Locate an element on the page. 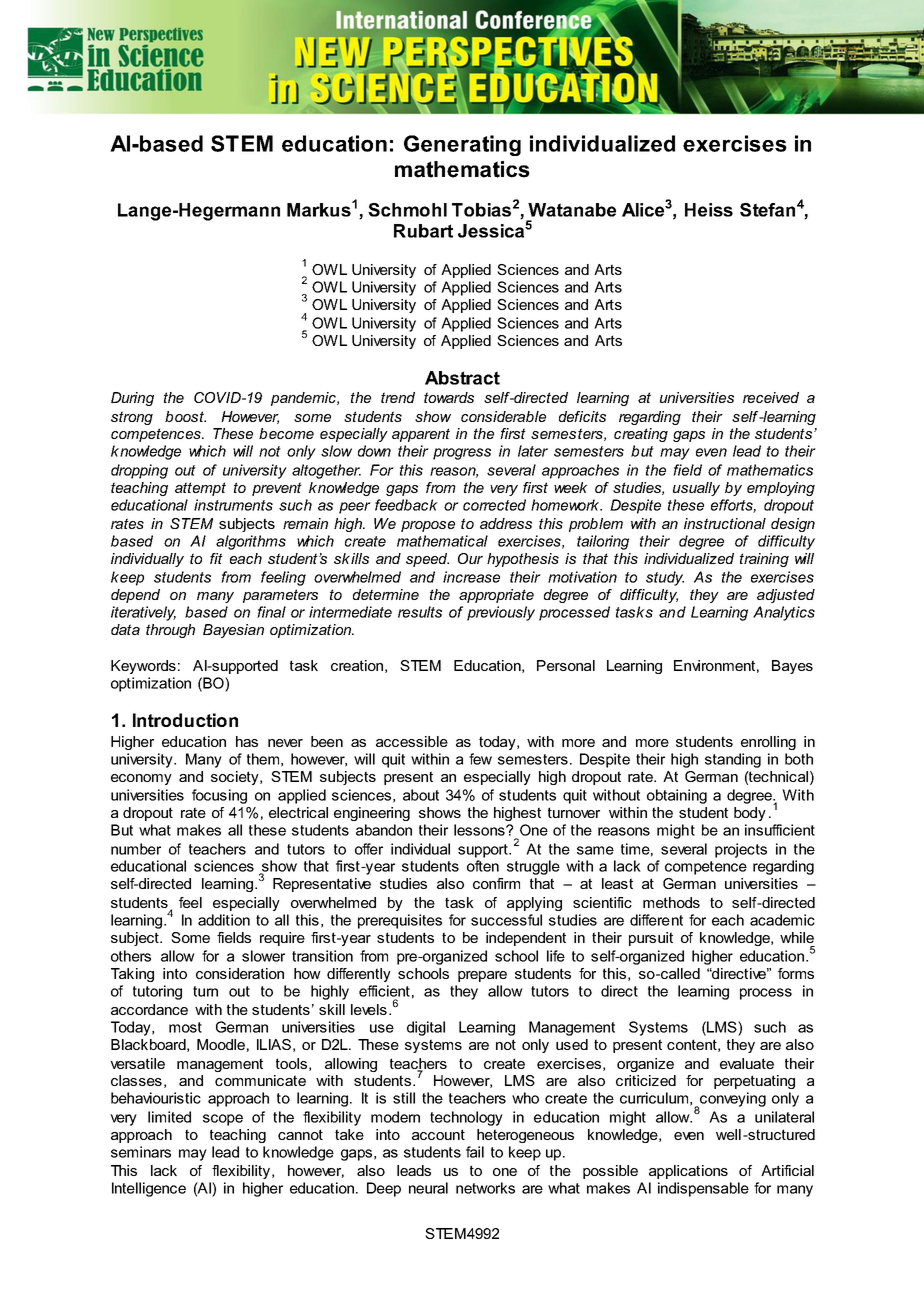  successful is located at coordinates (506, 920).
